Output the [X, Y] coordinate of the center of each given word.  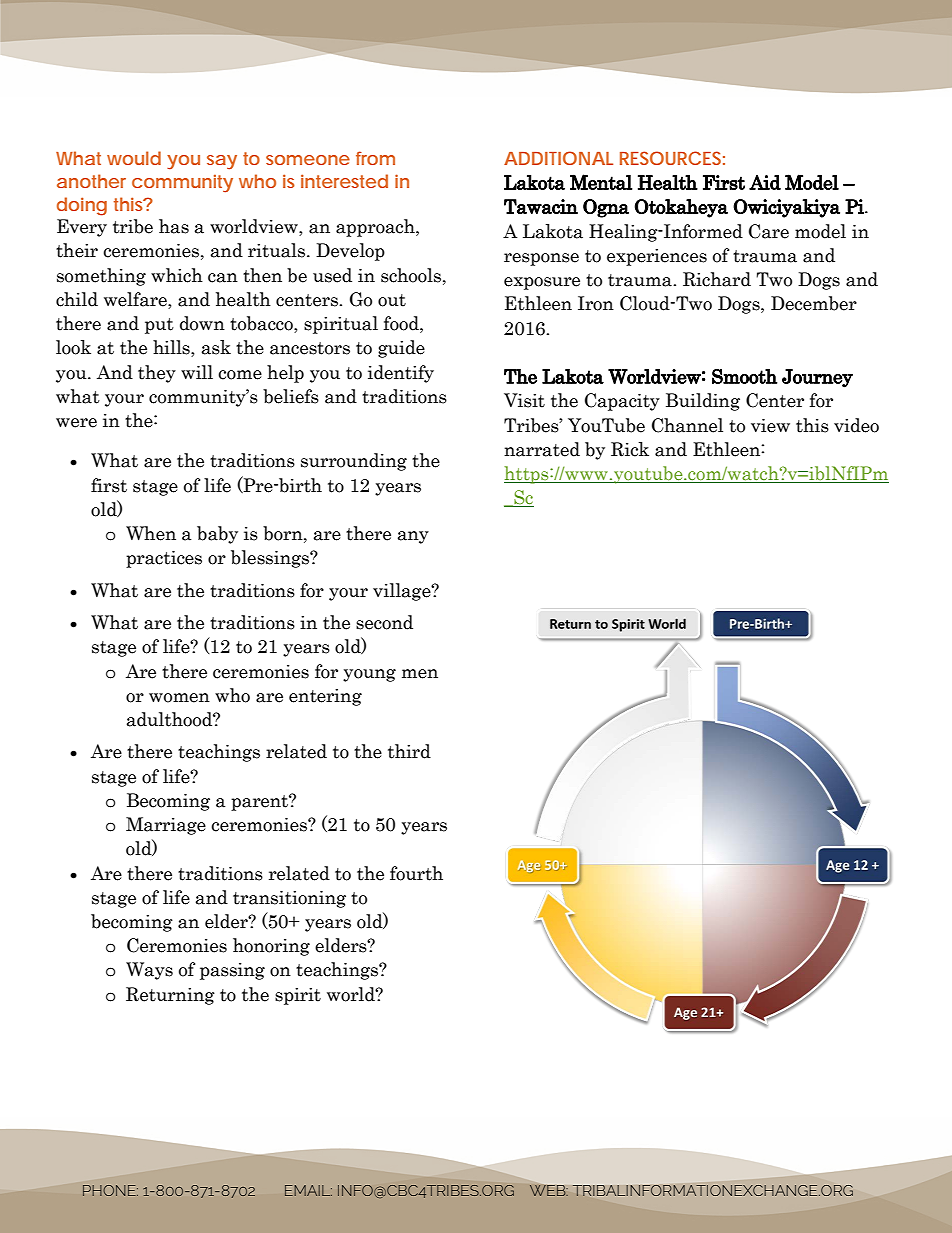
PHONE [110, 1190]
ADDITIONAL [558, 158]
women [179, 698]
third [409, 751]
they [157, 374]
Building [703, 402]
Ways [149, 971]
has [174, 226]
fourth [416, 873]
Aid [765, 182]
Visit [524, 400]
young [369, 675]
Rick [630, 449]
